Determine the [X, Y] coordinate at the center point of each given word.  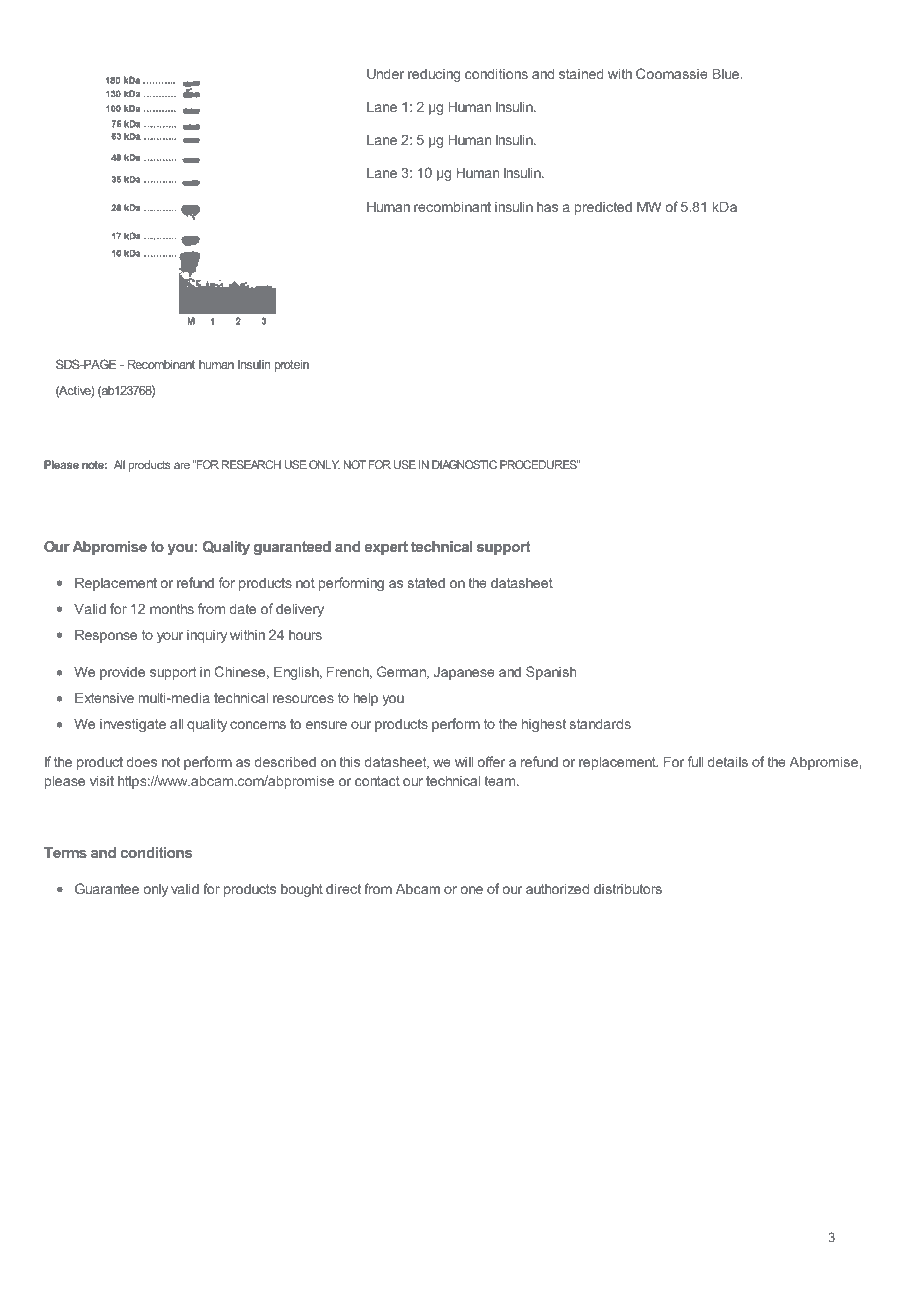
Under [385, 73]
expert [386, 548]
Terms [65, 852]
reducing [434, 75]
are [182, 465]
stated [426, 582]
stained [581, 73]
